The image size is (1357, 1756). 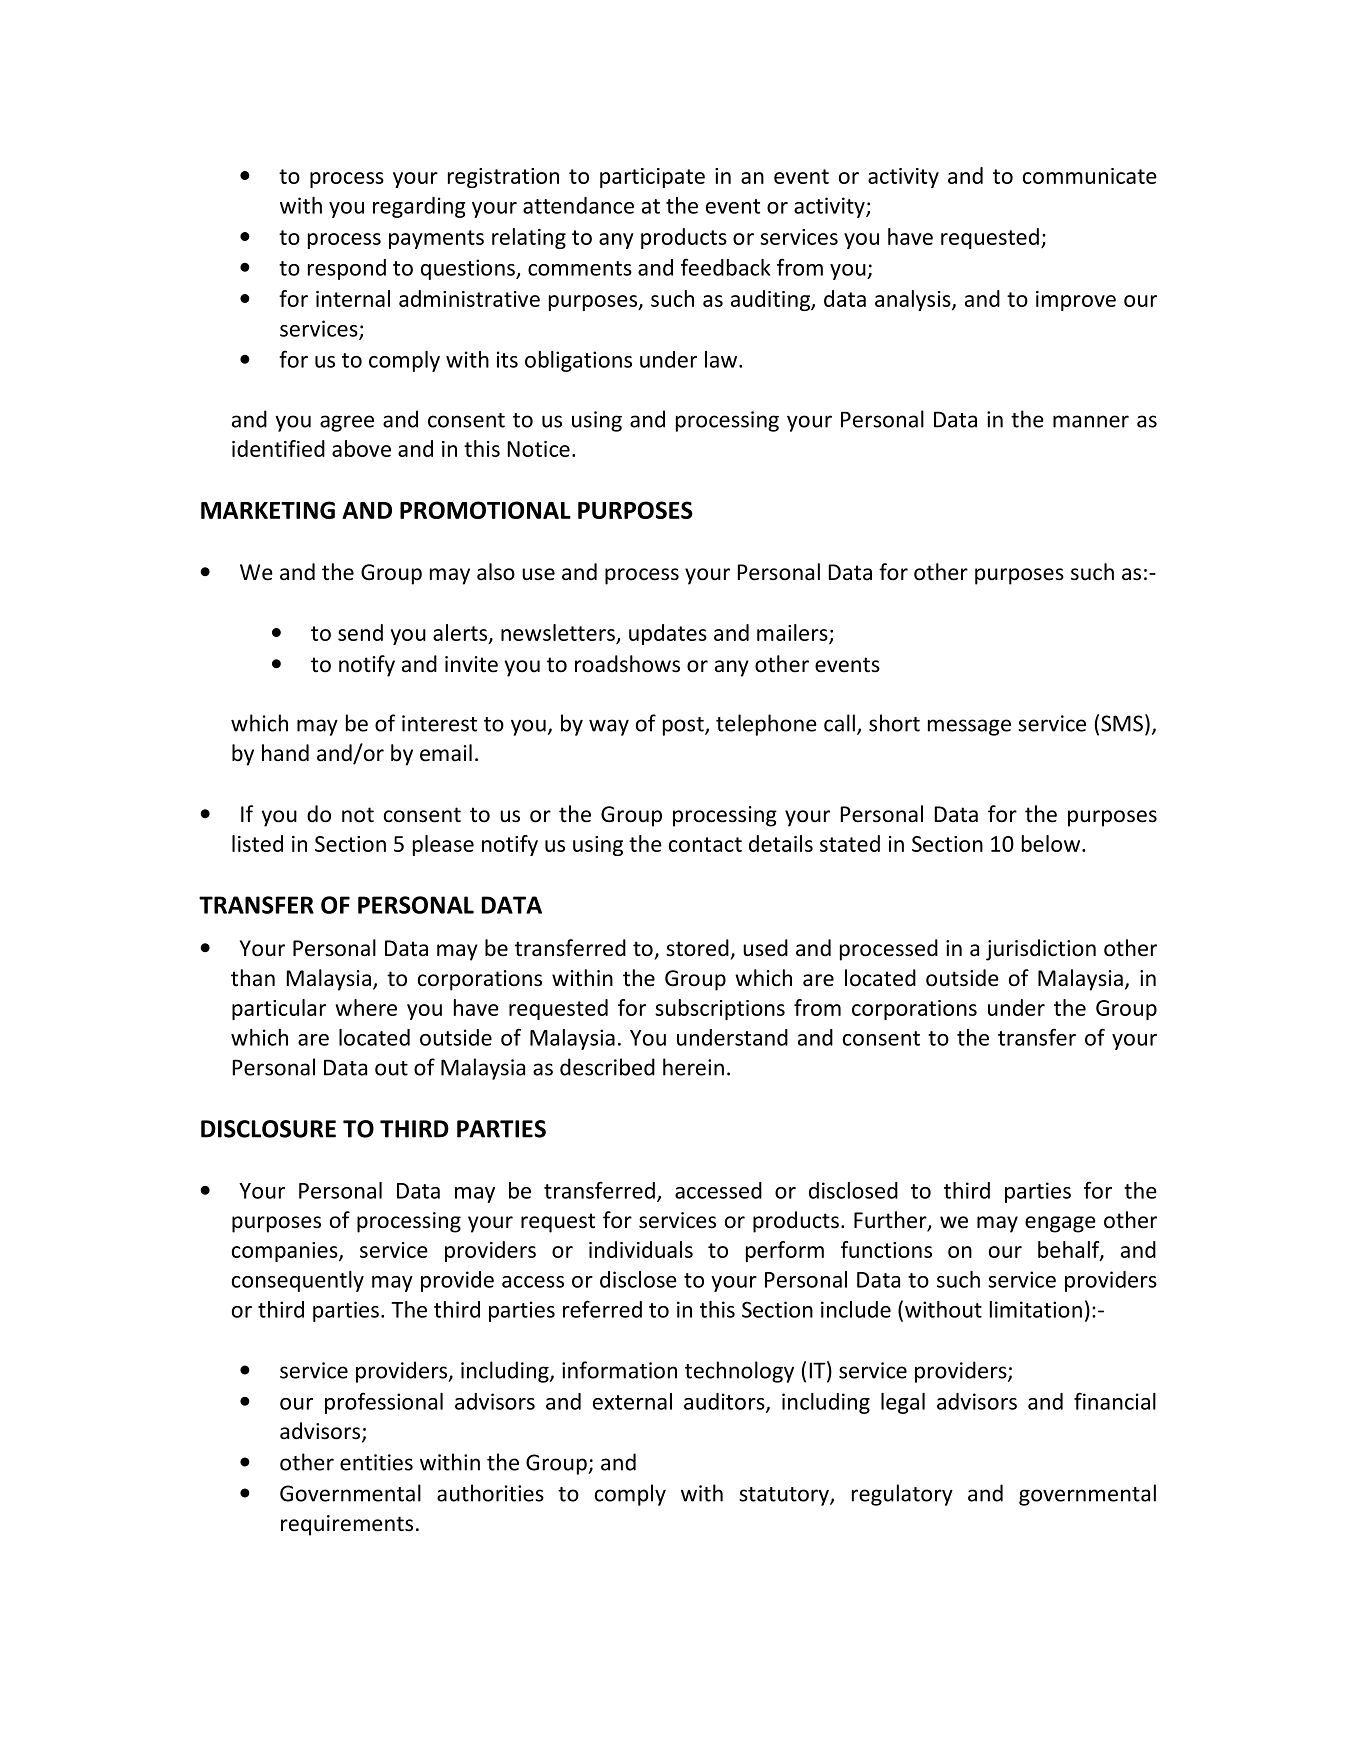 I want to click on below, so click(x=1052, y=843).
